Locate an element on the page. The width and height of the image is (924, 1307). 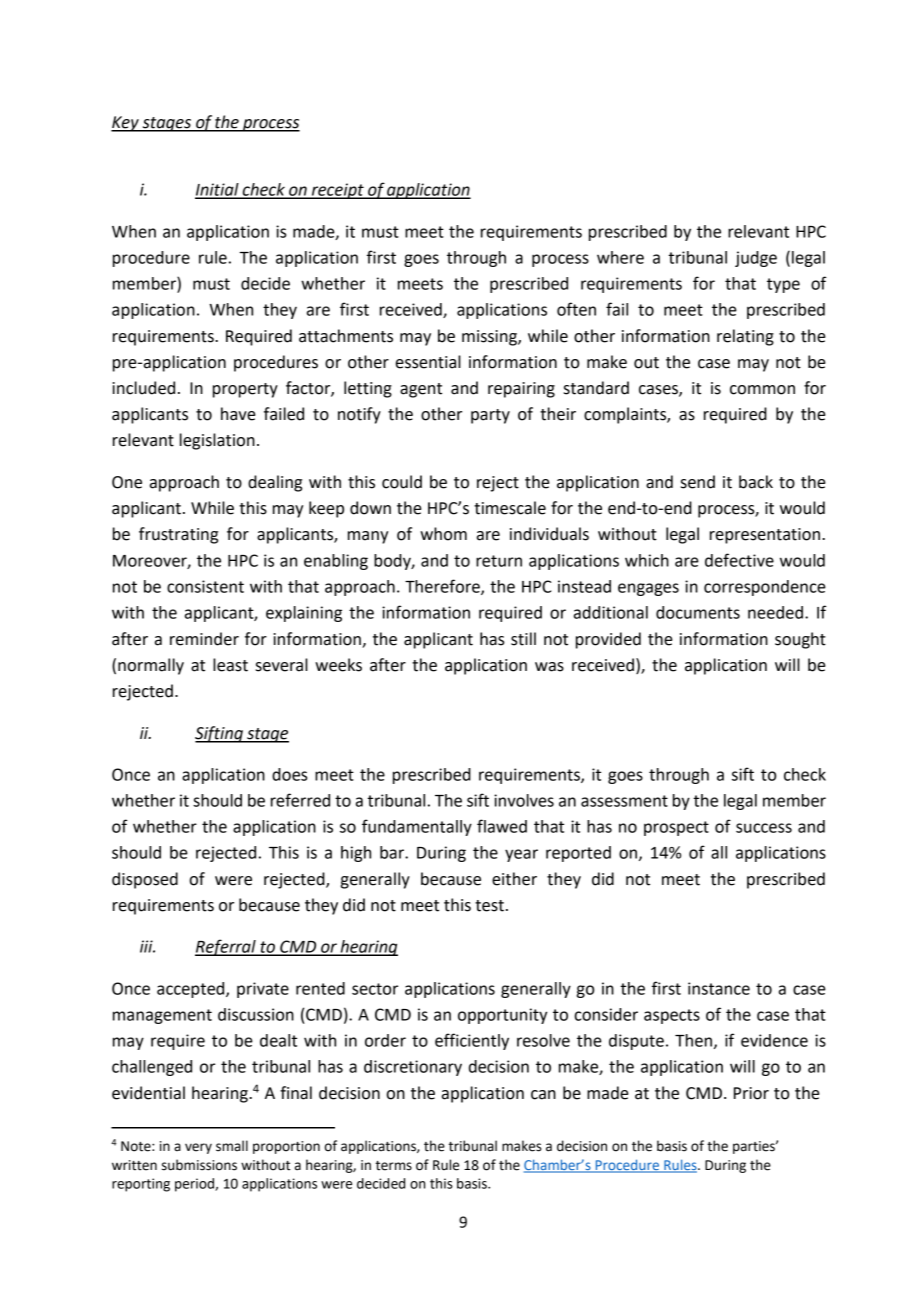
still is located at coordinates (523, 639).
